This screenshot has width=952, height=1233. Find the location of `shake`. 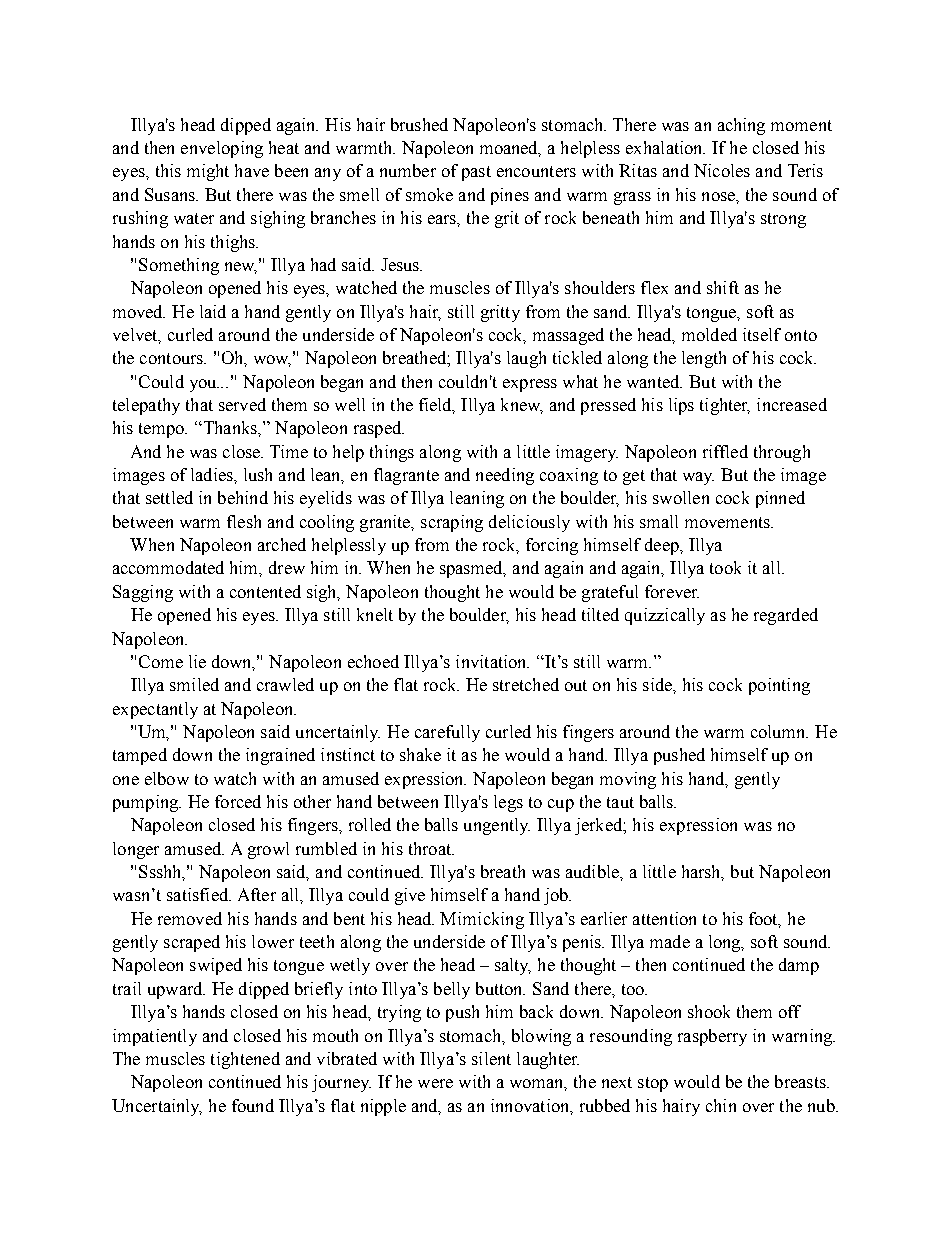

shake is located at coordinates (420, 754).
